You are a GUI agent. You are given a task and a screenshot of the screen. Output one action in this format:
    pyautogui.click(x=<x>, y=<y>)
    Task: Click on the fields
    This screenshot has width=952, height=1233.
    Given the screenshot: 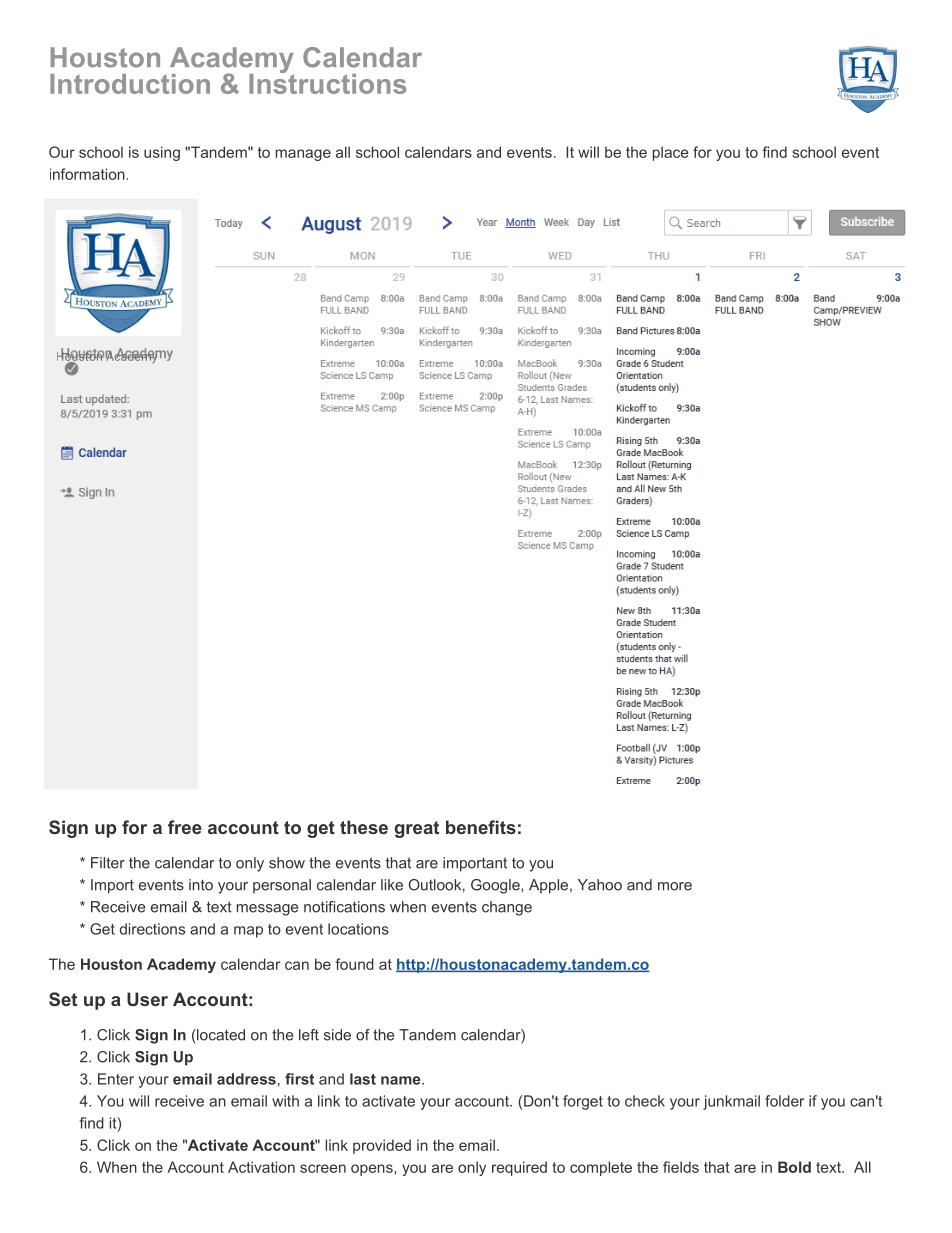 What is the action you would take?
    pyautogui.click(x=681, y=1167)
